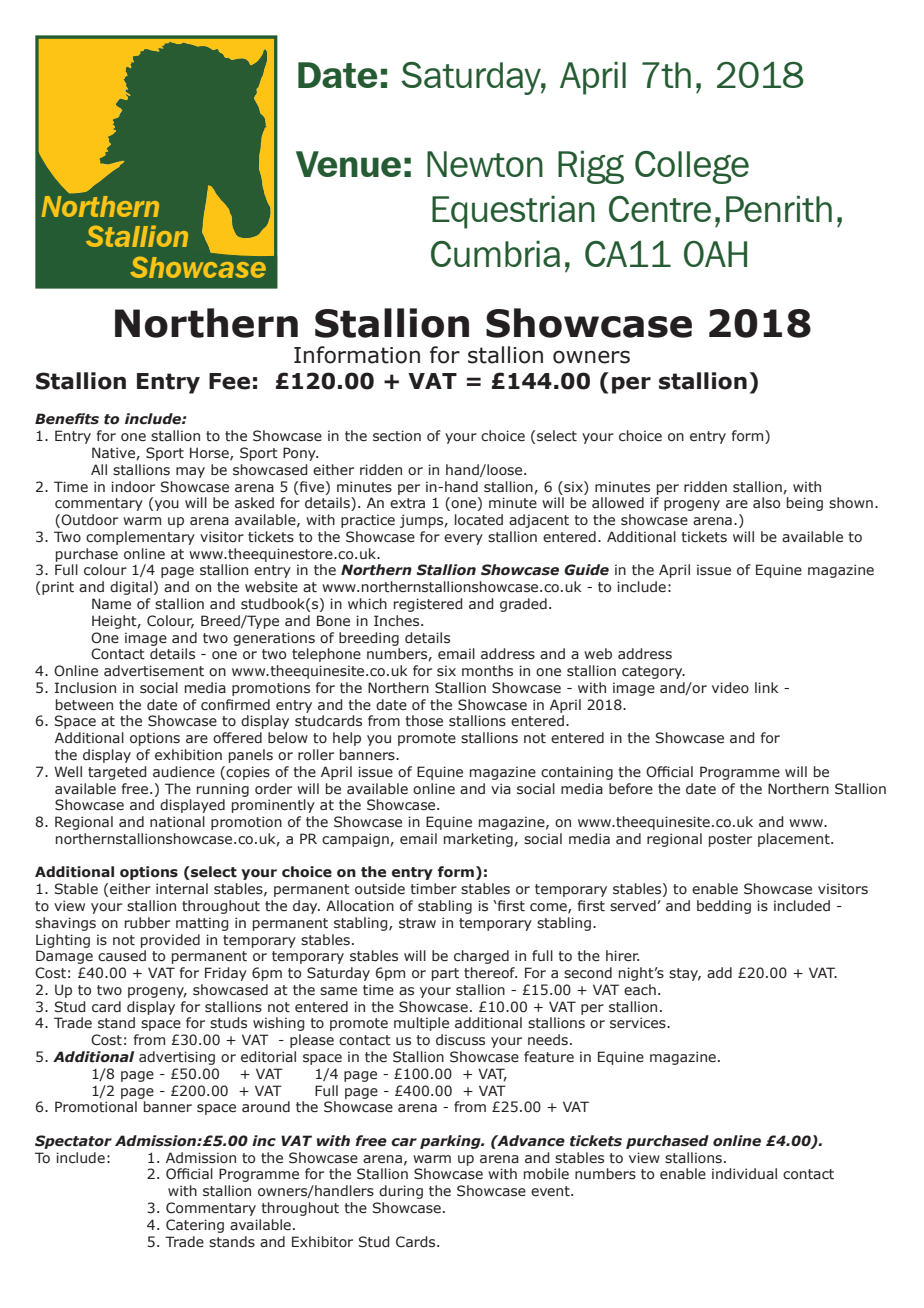  What do you see at coordinates (692, 167) in the screenshot?
I see `College` at bounding box center [692, 167].
